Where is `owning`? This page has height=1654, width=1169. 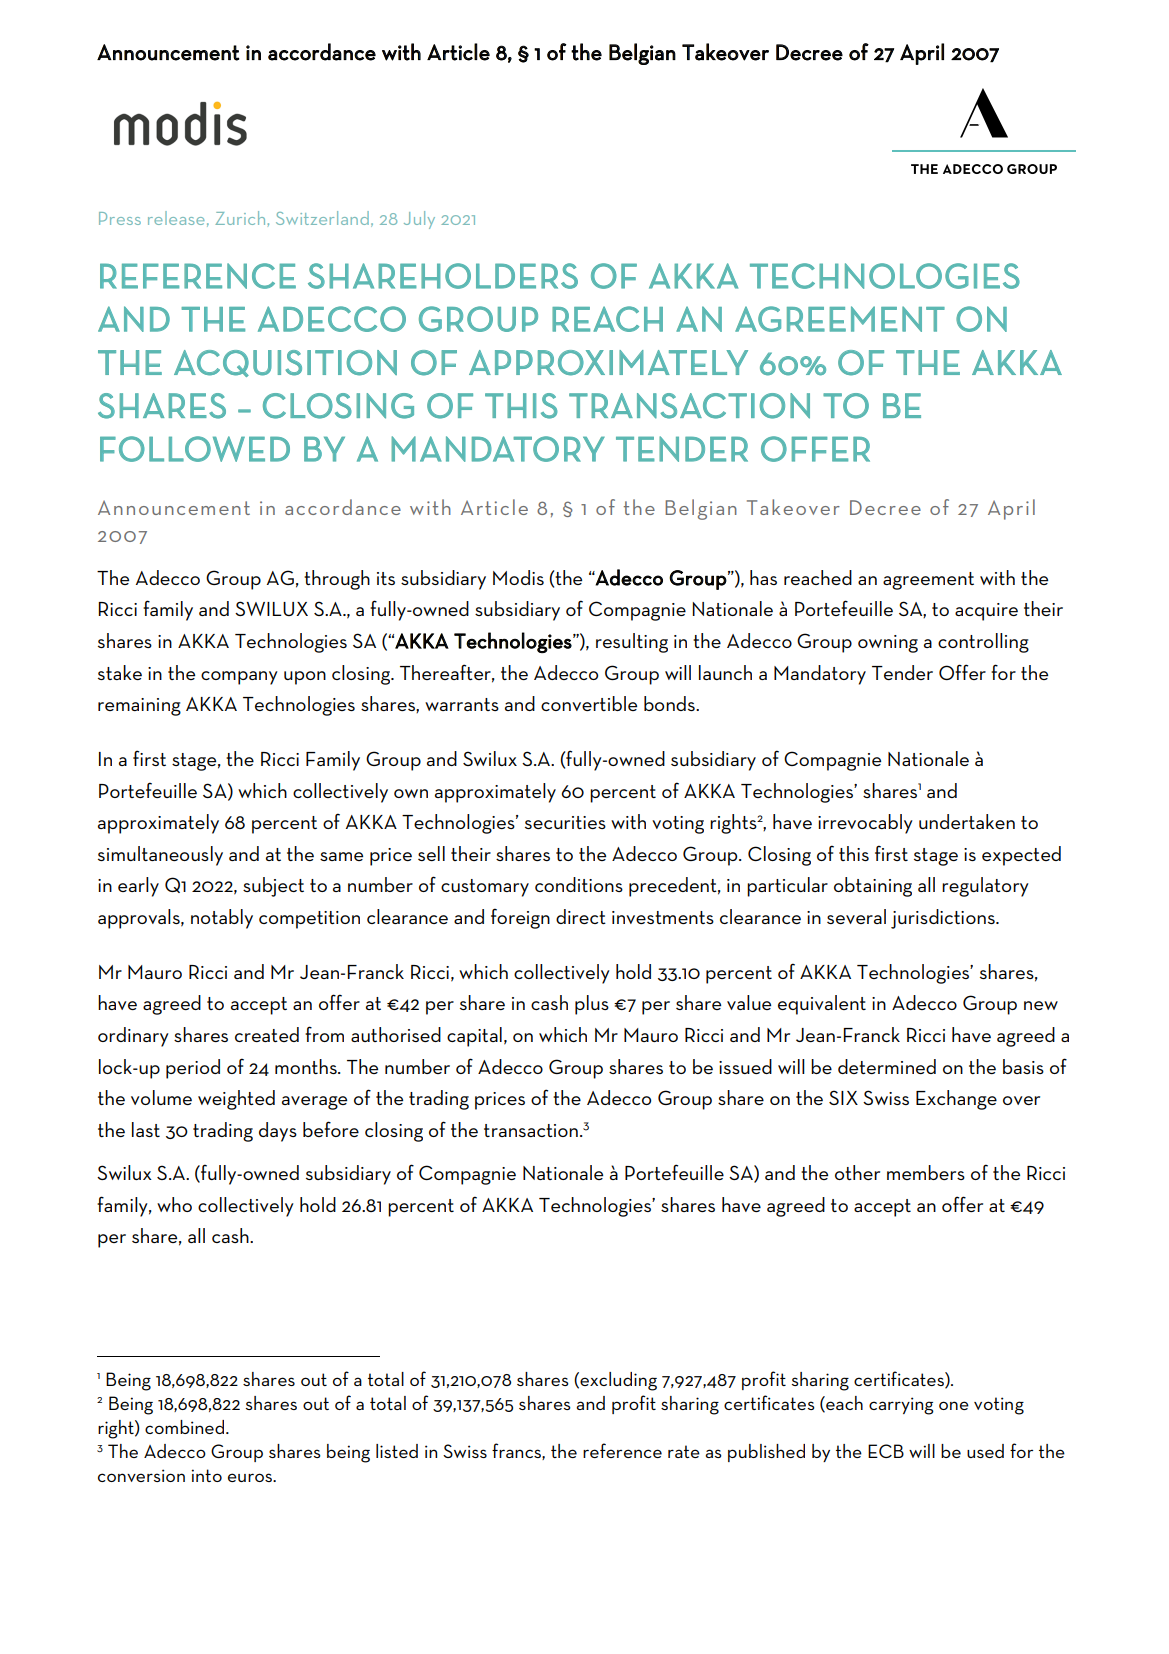 owning is located at coordinates (888, 644).
